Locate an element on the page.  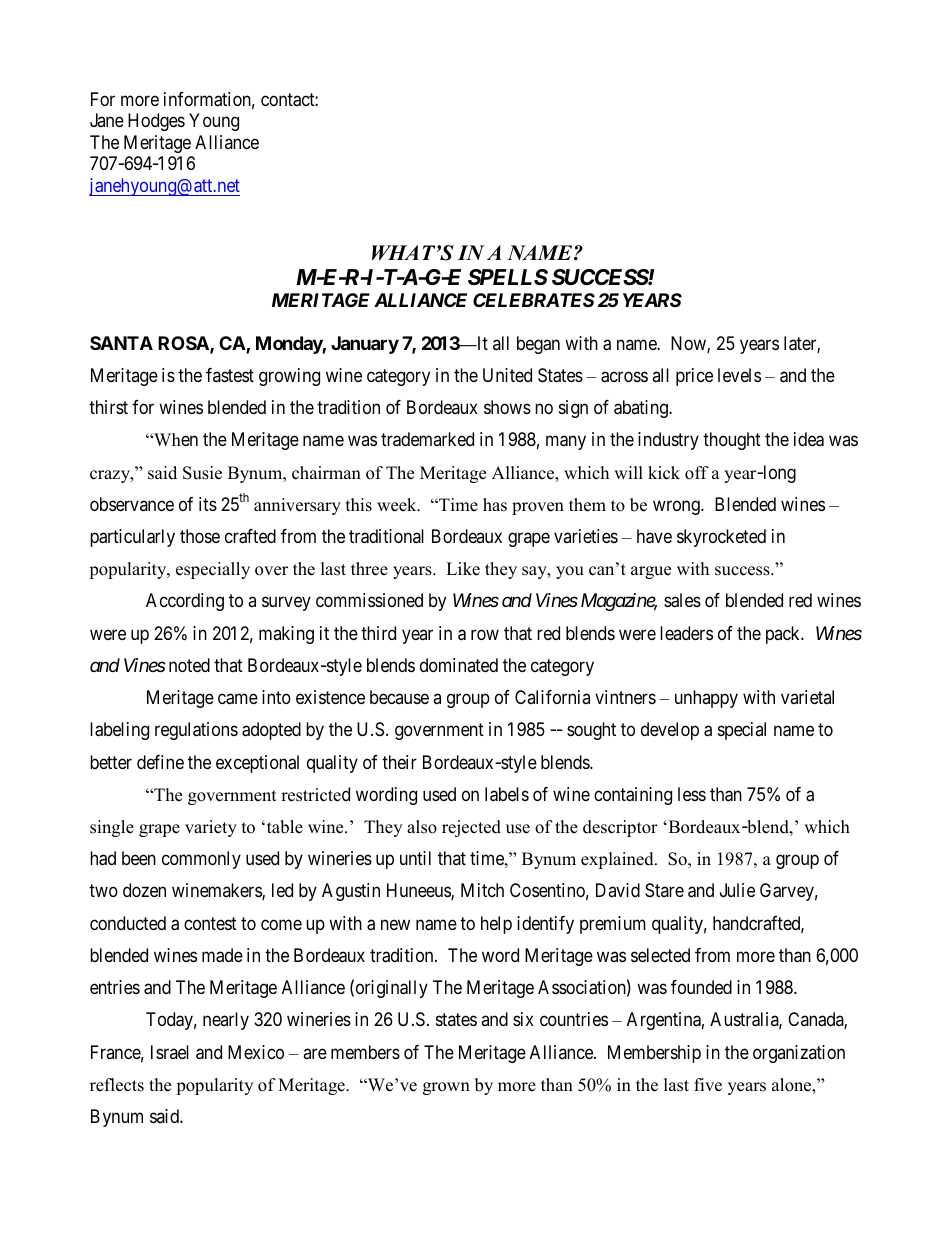
grown is located at coordinates (446, 1088).
